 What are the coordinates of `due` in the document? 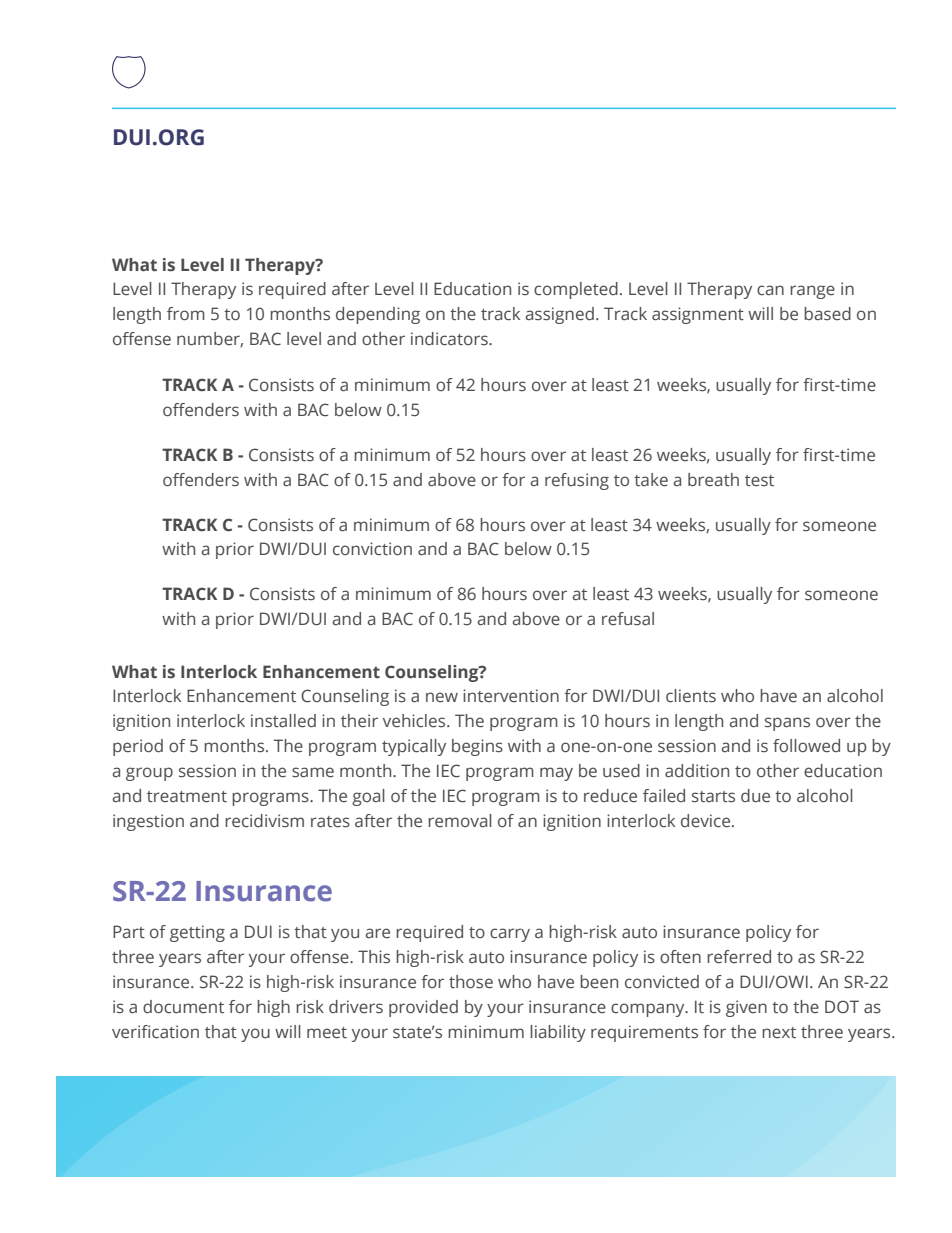 It's located at (755, 795).
